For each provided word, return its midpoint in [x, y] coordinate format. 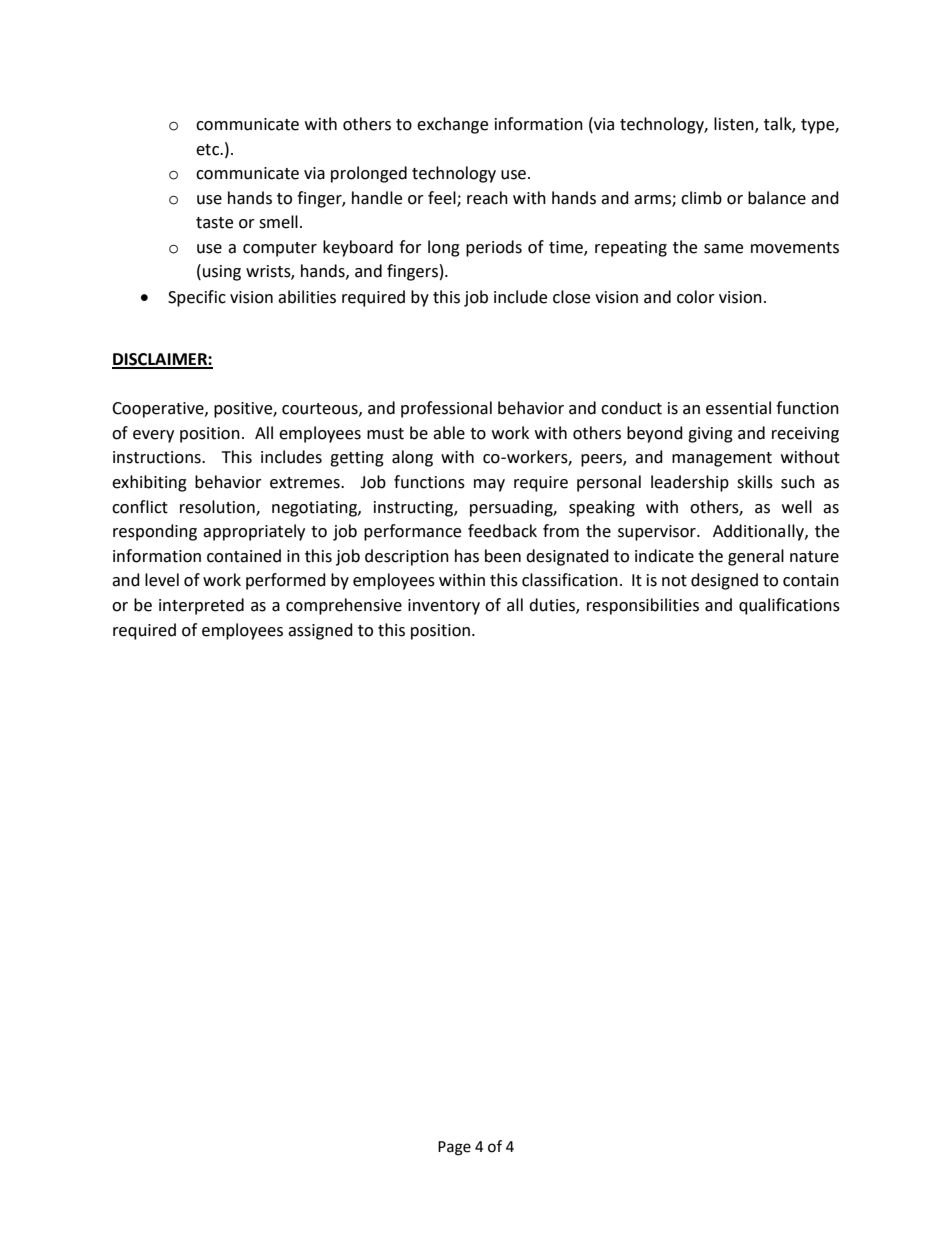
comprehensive [344, 606]
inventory [444, 607]
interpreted [201, 606]
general [756, 557]
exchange [452, 125]
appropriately [254, 532]
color [696, 297]
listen [735, 124]
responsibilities [643, 606]
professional [446, 409]
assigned [320, 631]
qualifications [789, 606]
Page [454, 1148]
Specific [197, 298]
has [467, 556]
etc [208, 150]
